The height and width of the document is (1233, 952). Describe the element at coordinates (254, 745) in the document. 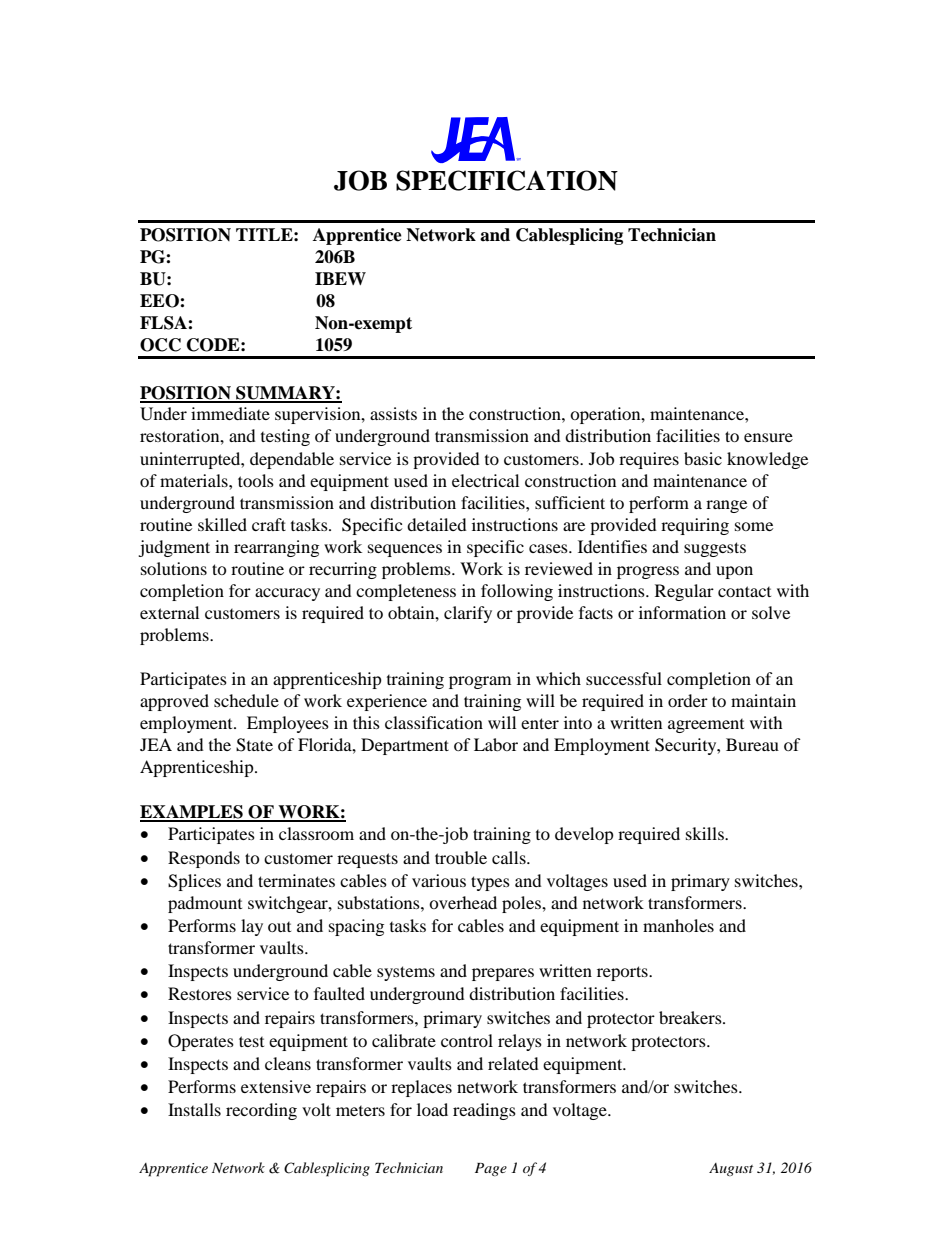

I see `State` at that location.
